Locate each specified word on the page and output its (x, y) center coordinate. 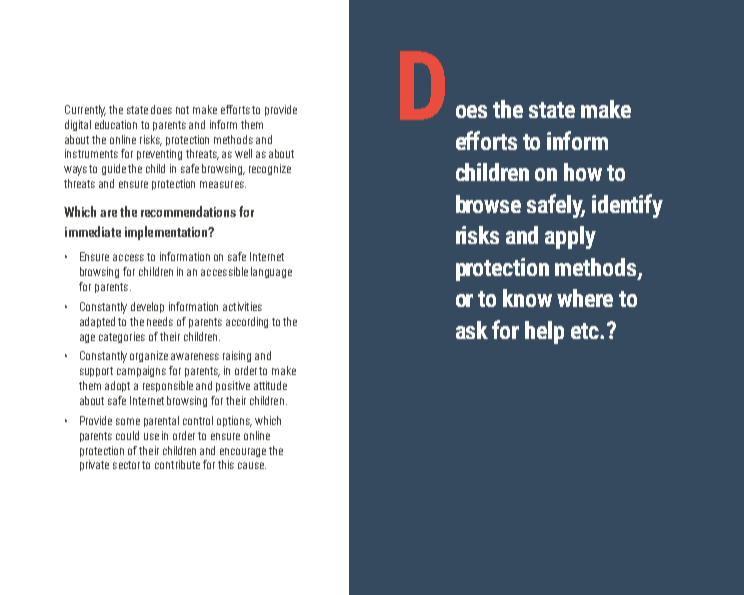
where (585, 298)
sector (128, 465)
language (271, 272)
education (116, 124)
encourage (243, 452)
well (243, 153)
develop (147, 307)
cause (252, 465)
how (583, 172)
